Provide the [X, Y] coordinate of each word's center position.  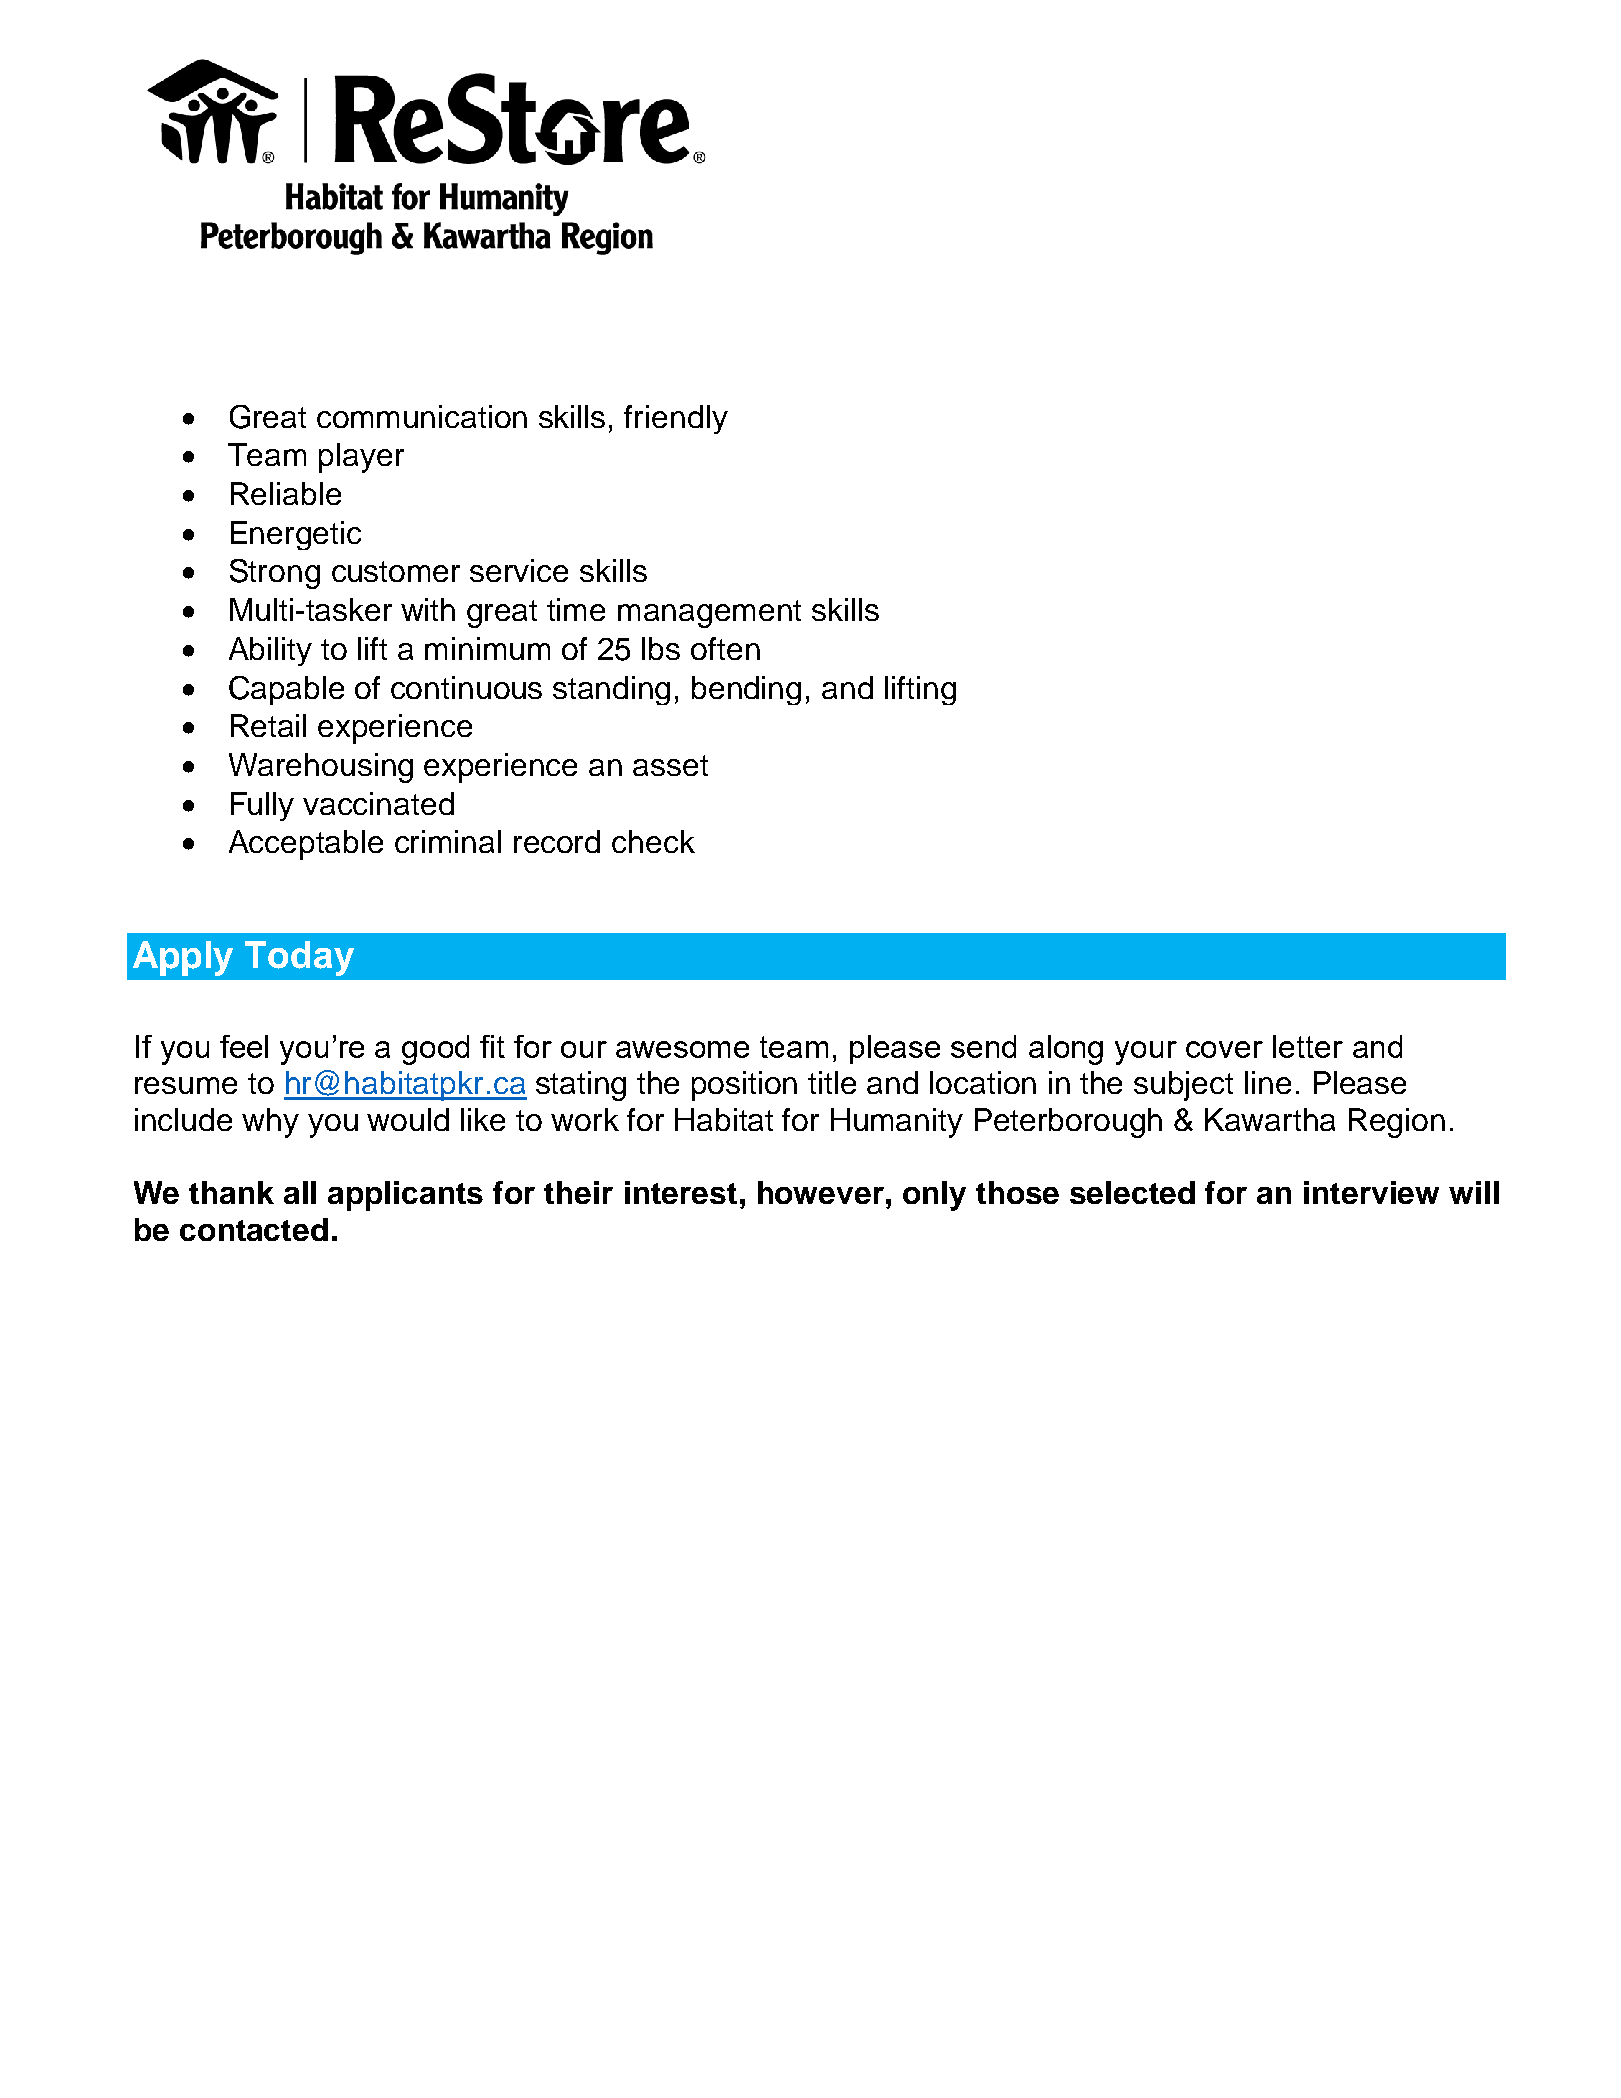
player [361, 458]
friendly [676, 419]
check [653, 841]
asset [670, 765]
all [300, 1192]
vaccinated [378, 803]
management [709, 614]
